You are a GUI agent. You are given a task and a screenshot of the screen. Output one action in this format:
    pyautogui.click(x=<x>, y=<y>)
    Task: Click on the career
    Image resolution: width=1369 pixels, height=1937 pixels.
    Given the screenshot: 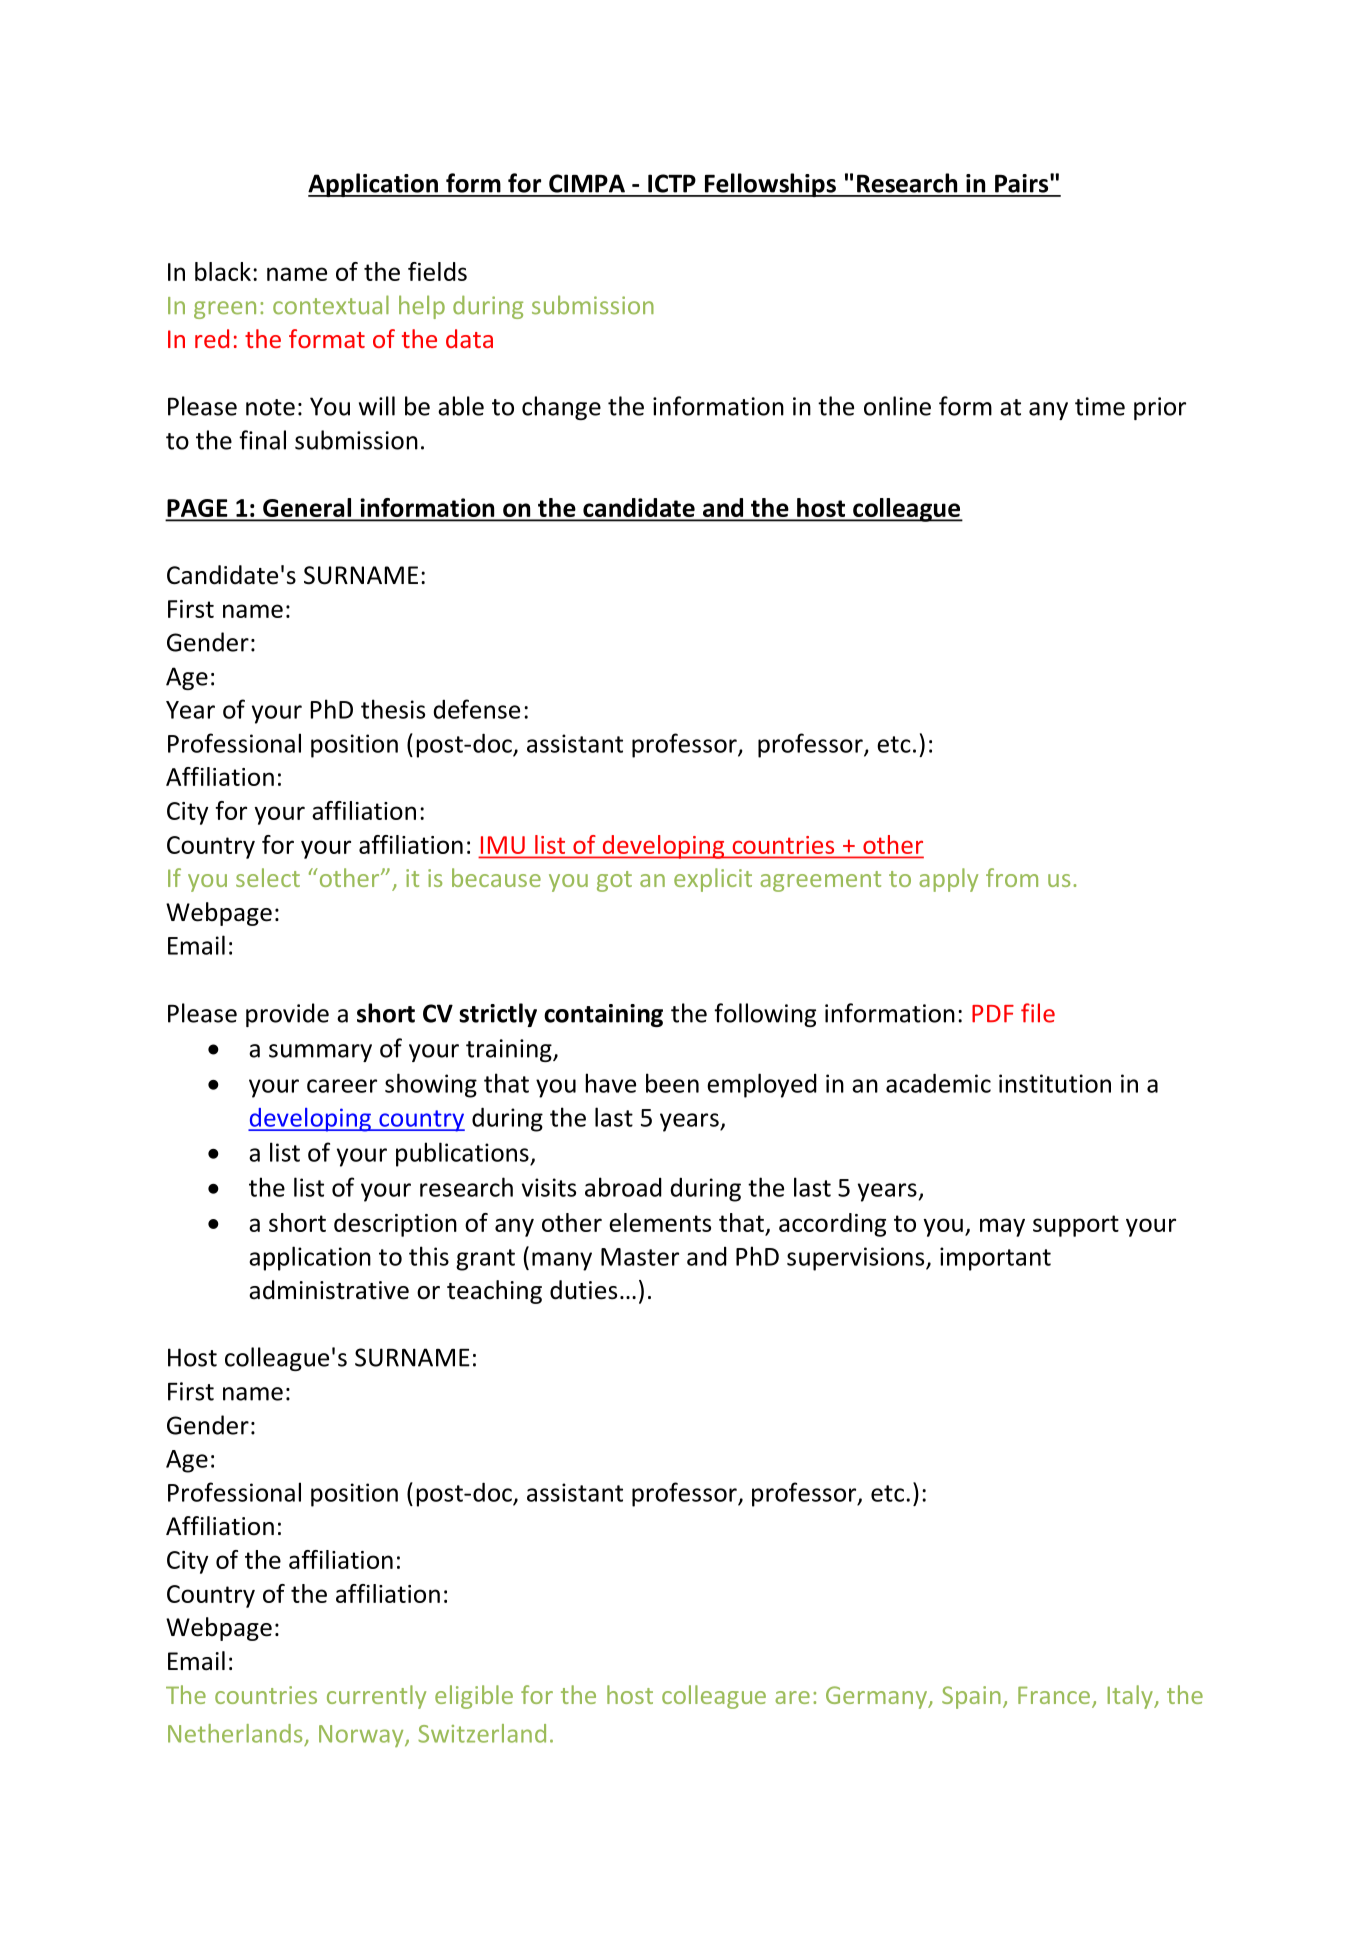 What is the action you would take?
    pyautogui.click(x=342, y=1086)
